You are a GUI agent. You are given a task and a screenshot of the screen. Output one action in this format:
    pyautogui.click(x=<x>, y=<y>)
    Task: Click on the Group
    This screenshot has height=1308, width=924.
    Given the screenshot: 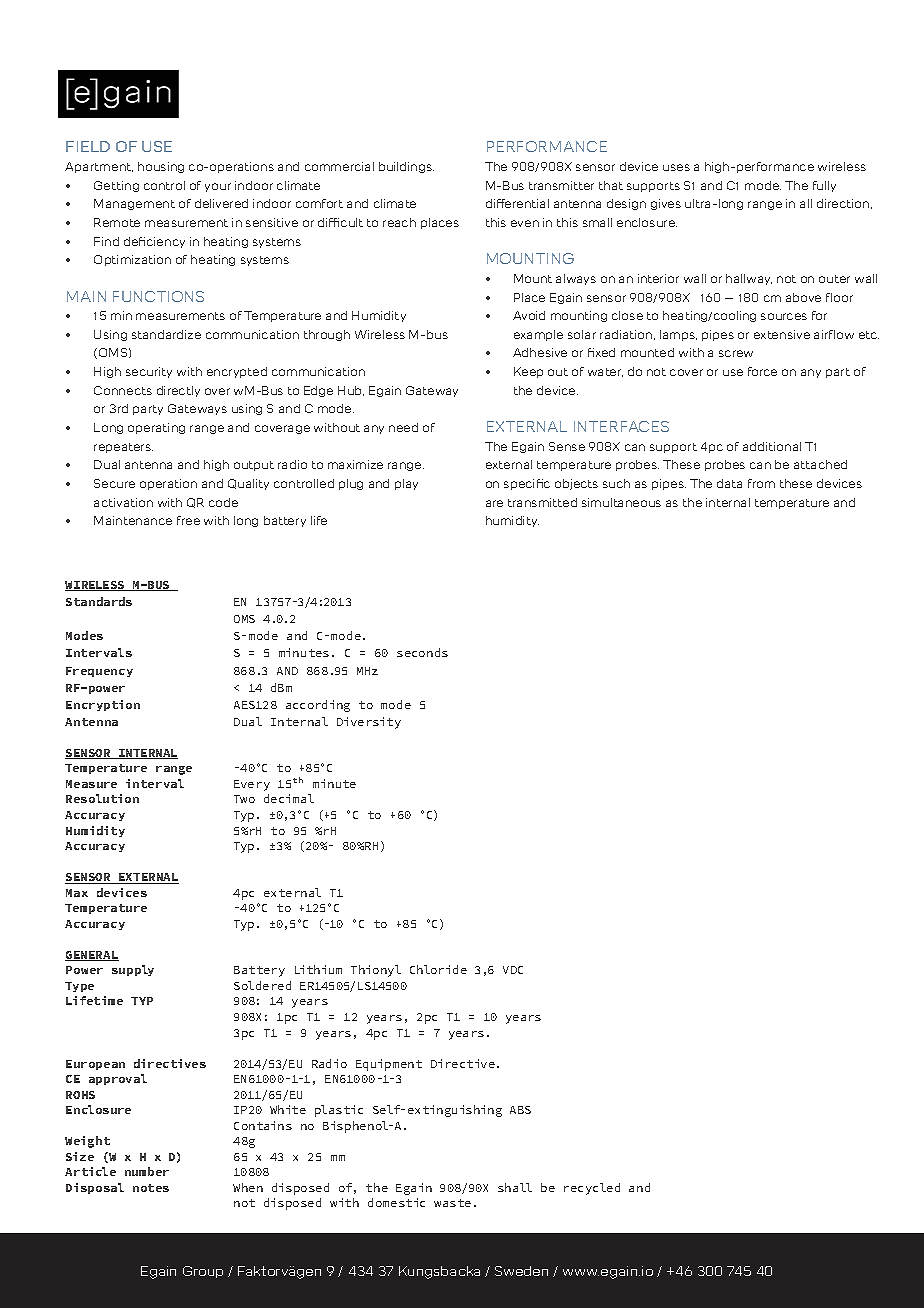 What is the action you would take?
    pyautogui.click(x=203, y=1272)
